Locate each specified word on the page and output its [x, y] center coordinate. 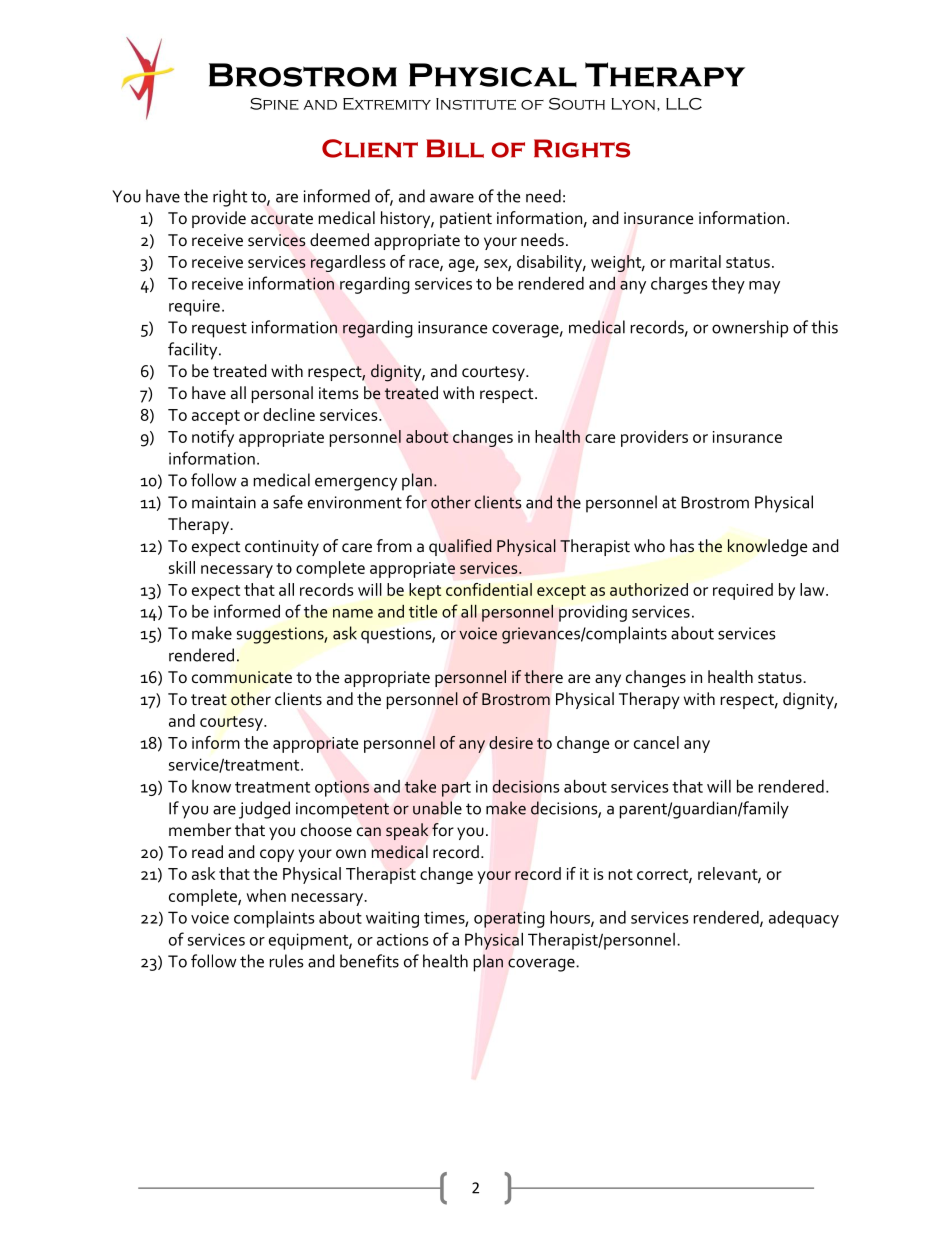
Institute [476, 104]
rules [287, 961]
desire [511, 742]
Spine [274, 104]
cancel [656, 742]
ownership [750, 329]
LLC [684, 104]
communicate [242, 677]
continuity [282, 548]
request [219, 330]
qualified [460, 547]
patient [466, 220]
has [682, 546]
